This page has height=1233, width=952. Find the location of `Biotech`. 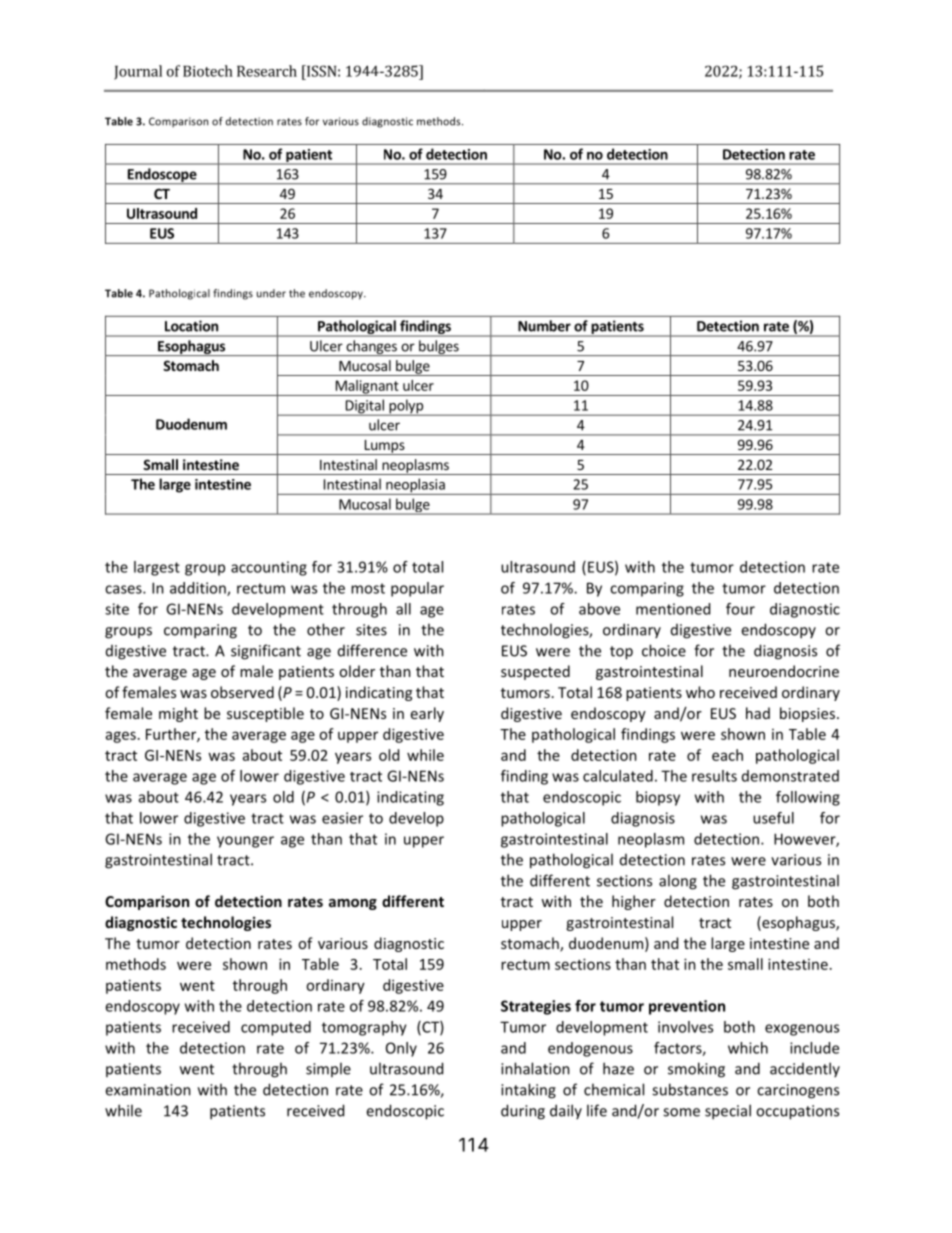

Biotech is located at coordinates (208, 71).
